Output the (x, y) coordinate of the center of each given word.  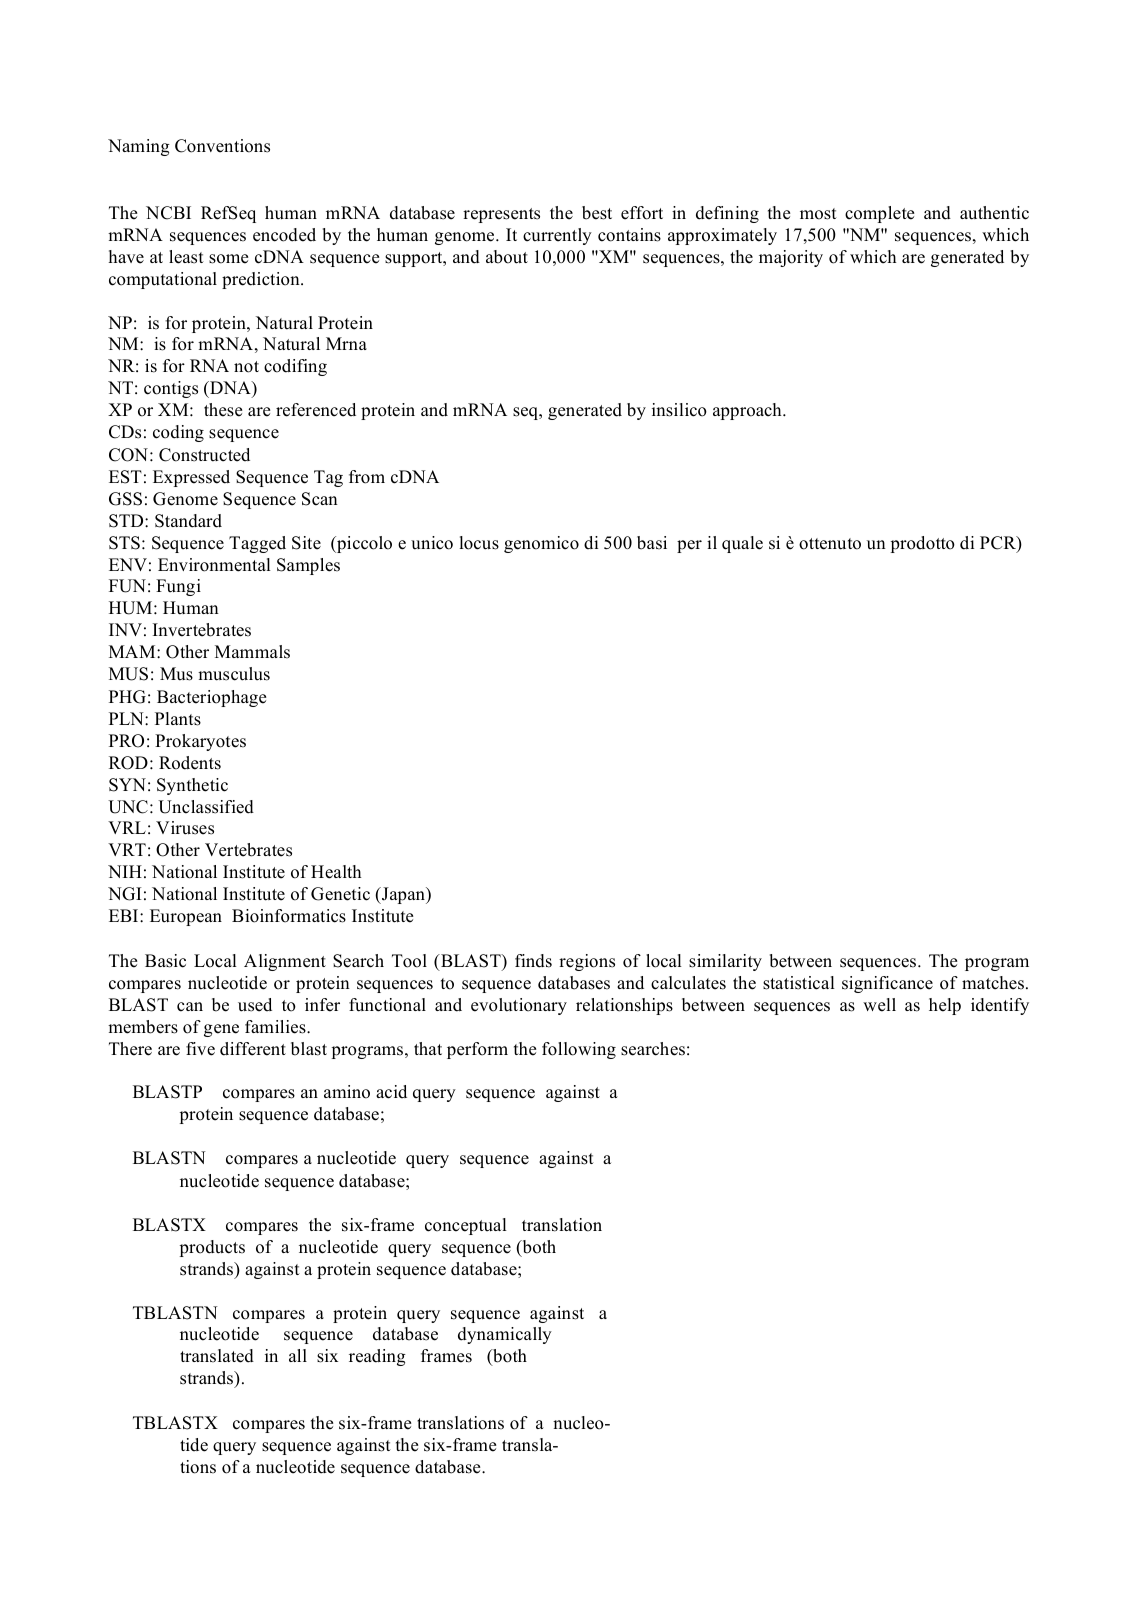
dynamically (505, 1335)
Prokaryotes (200, 742)
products (212, 1248)
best (597, 213)
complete (879, 214)
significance (887, 984)
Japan (403, 895)
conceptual (466, 1226)
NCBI (168, 213)
